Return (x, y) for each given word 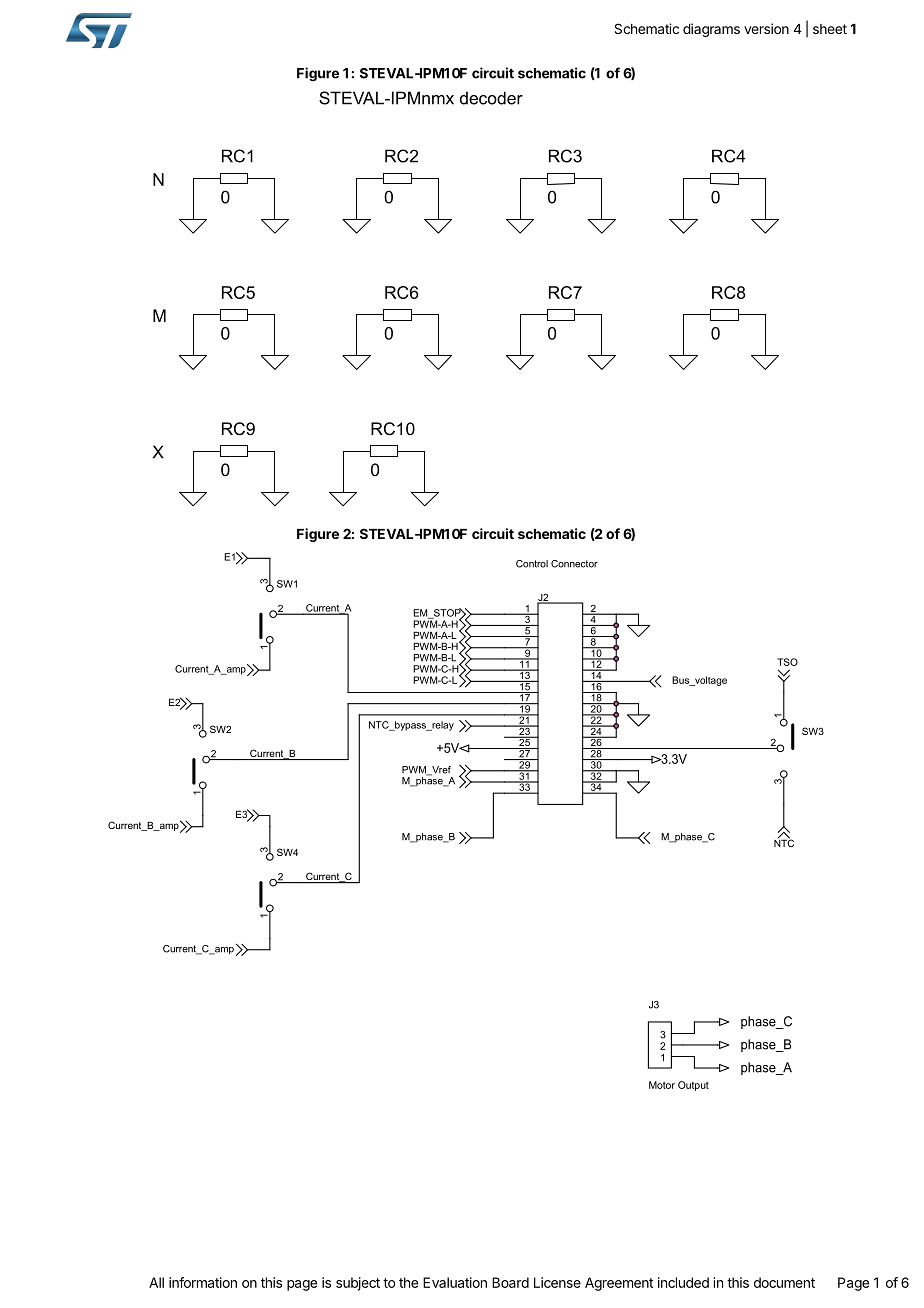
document (784, 1282)
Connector (574, 564)
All (156, 1282)
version (766, 28)
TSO (787, 662)
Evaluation (455, 1282)
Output (693, 1086)
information (203, 1282)
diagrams (711, 30)
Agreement (619, 1284)
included (683, 1282)
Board (510, 1282)
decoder (491, 98)
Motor (662, 1085)
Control (532, 564)
